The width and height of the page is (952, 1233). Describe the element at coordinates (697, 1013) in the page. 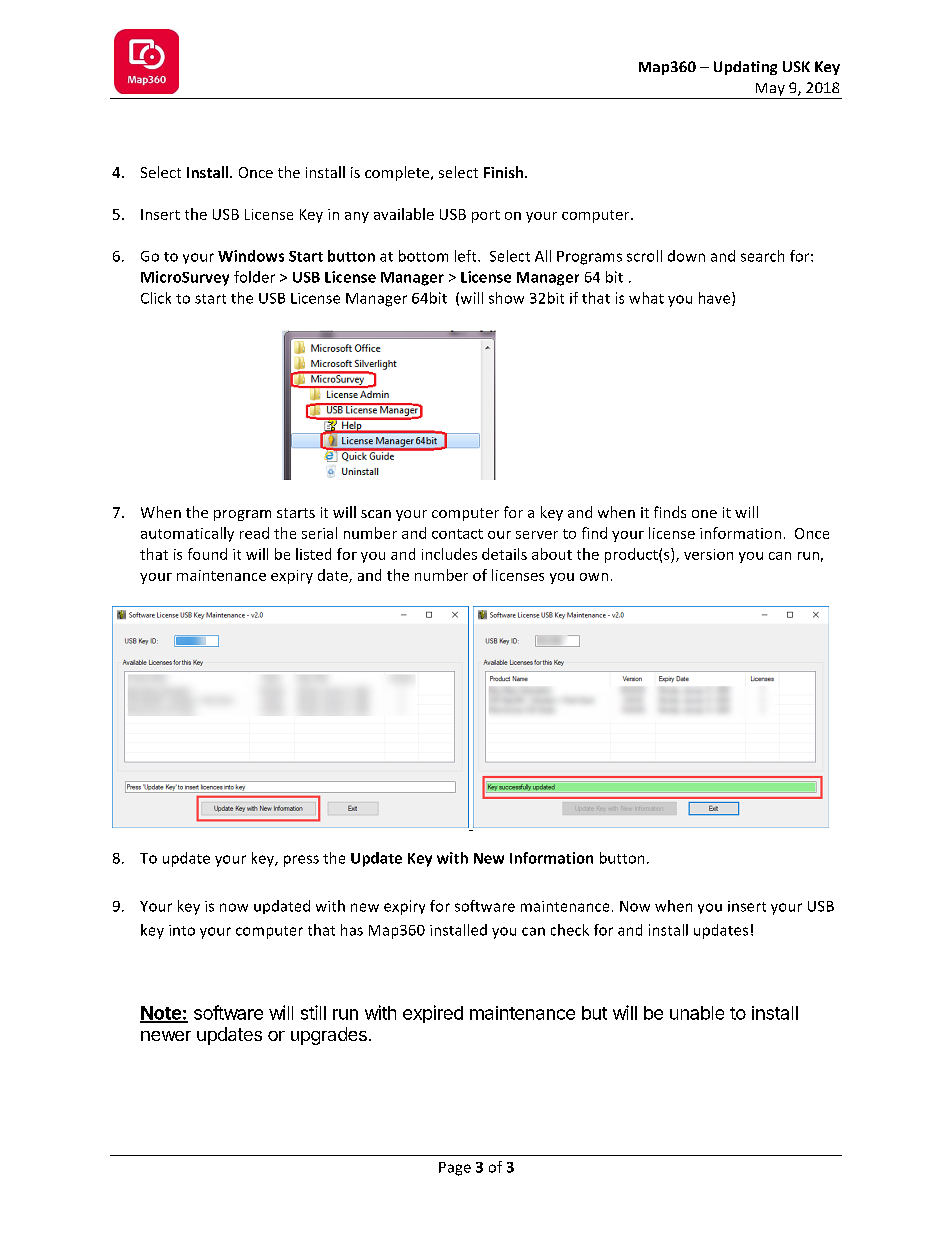

I see `unable` at that location.
